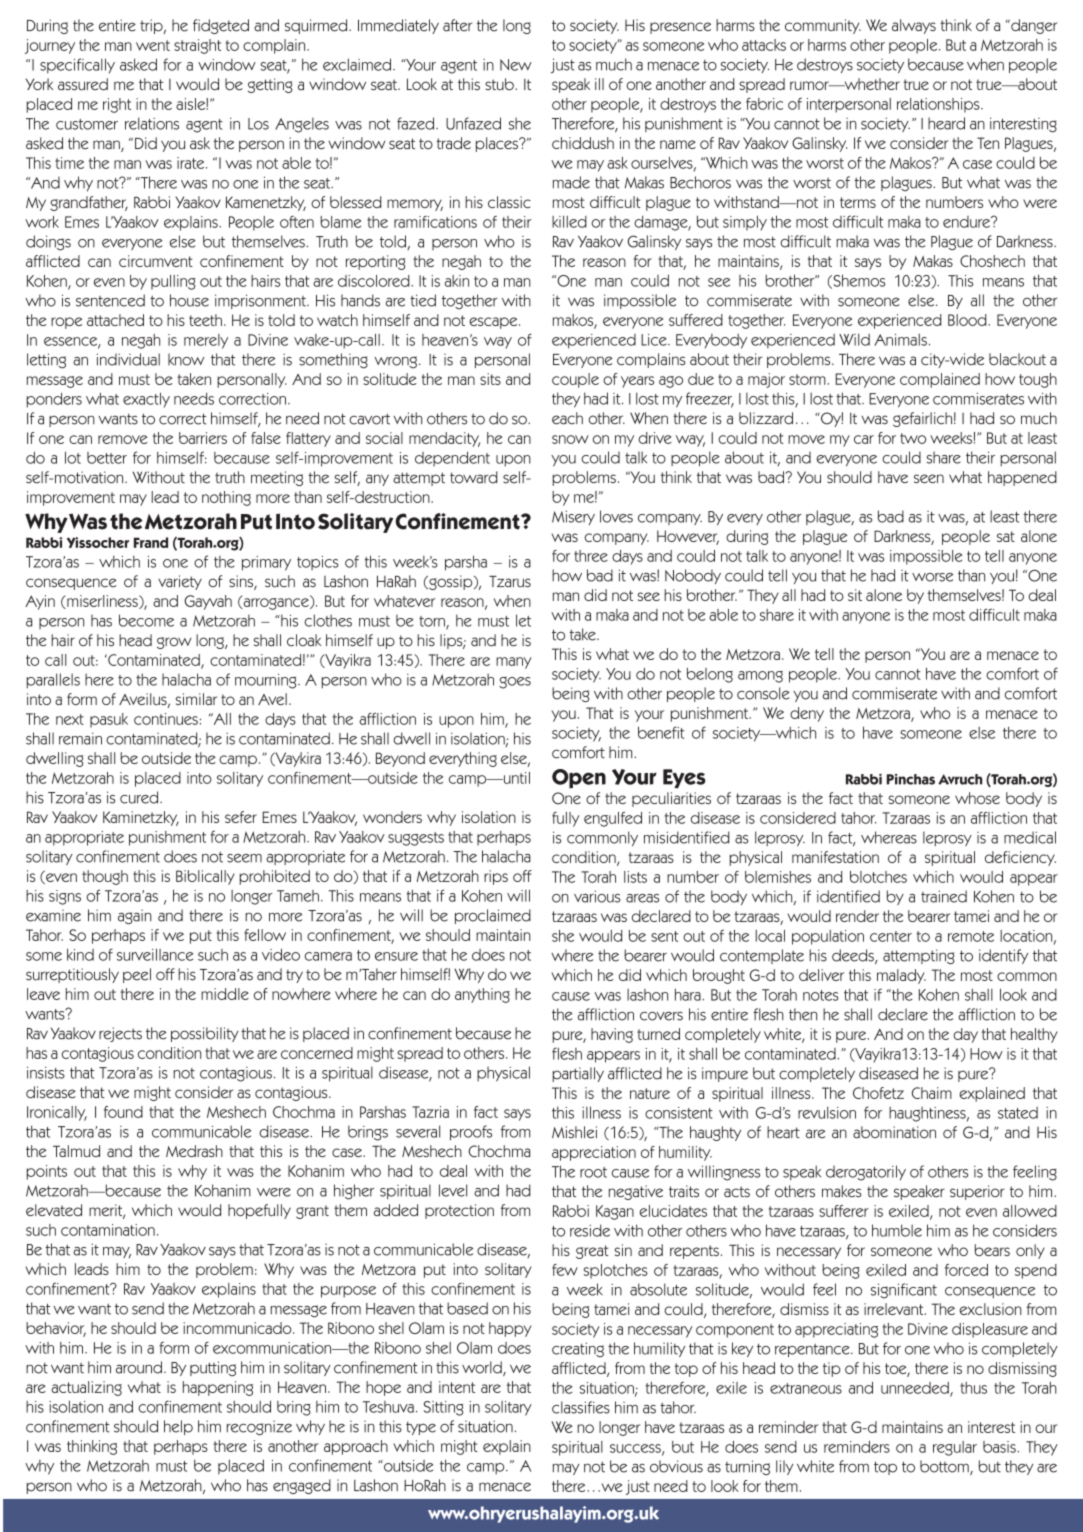 Image resolution: width=1083 pixels, height=1532 pixels. I want to click on went, so click(153, 45).
